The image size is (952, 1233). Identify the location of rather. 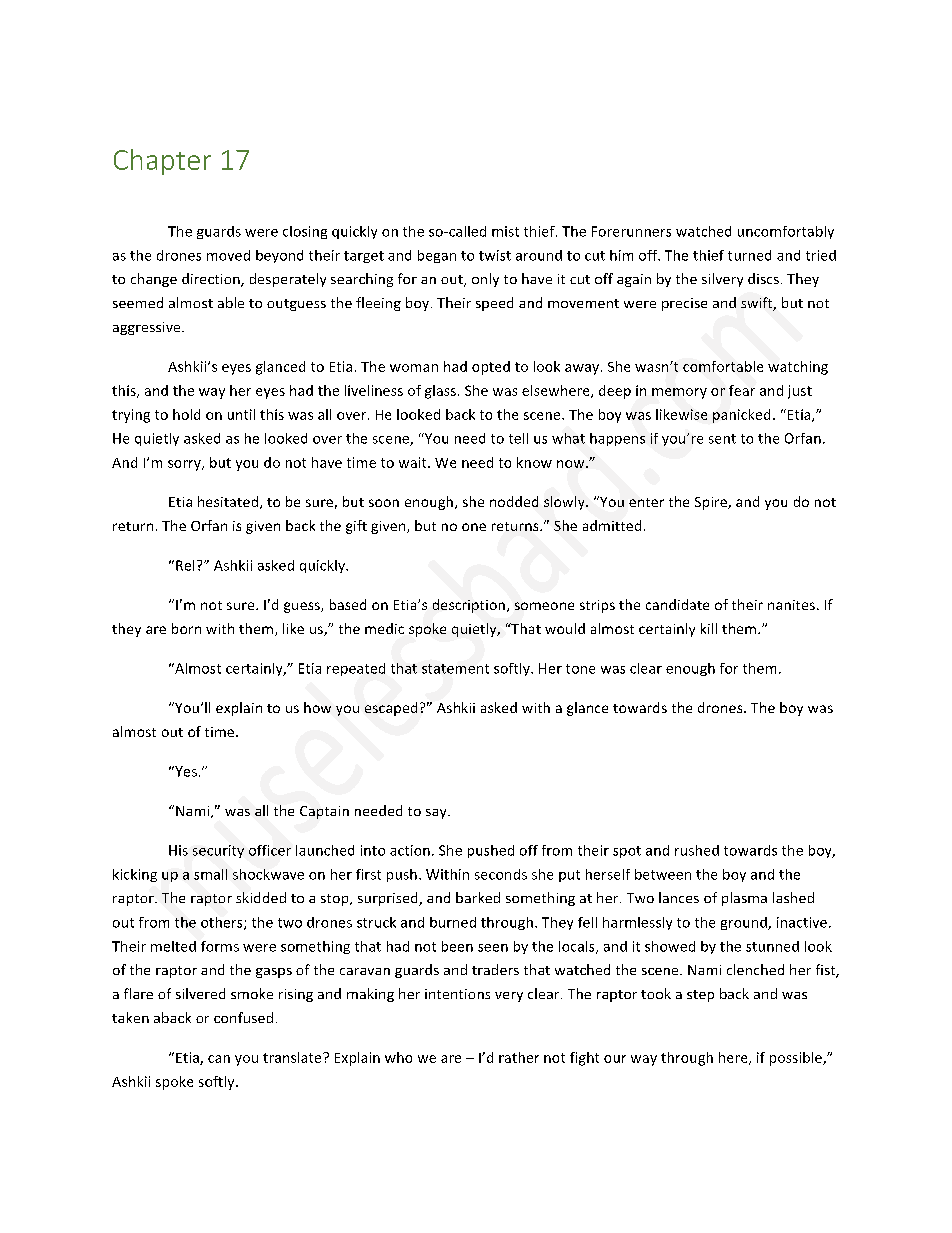
(519, 1057).
